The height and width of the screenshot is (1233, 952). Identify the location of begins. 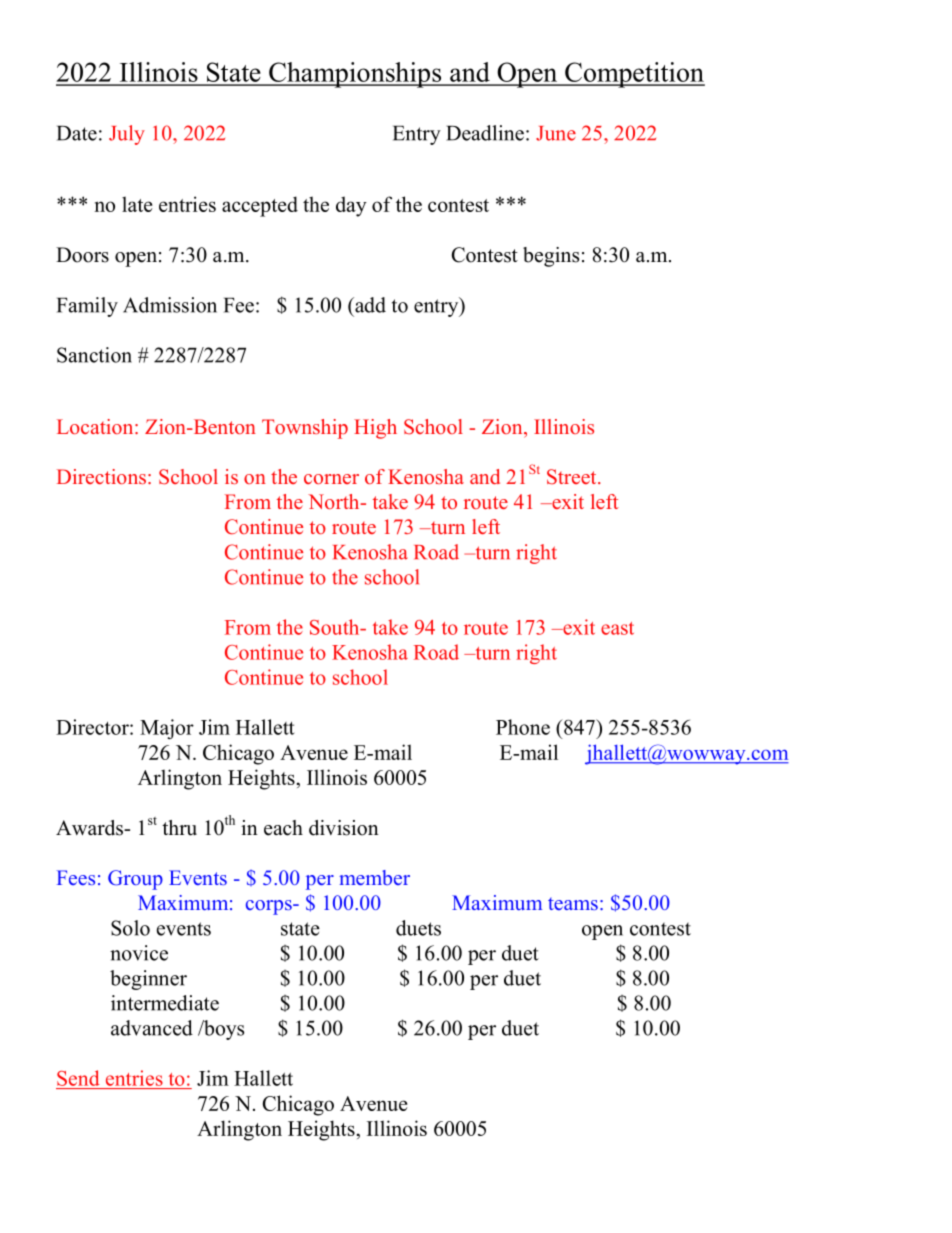
(551, 257).
